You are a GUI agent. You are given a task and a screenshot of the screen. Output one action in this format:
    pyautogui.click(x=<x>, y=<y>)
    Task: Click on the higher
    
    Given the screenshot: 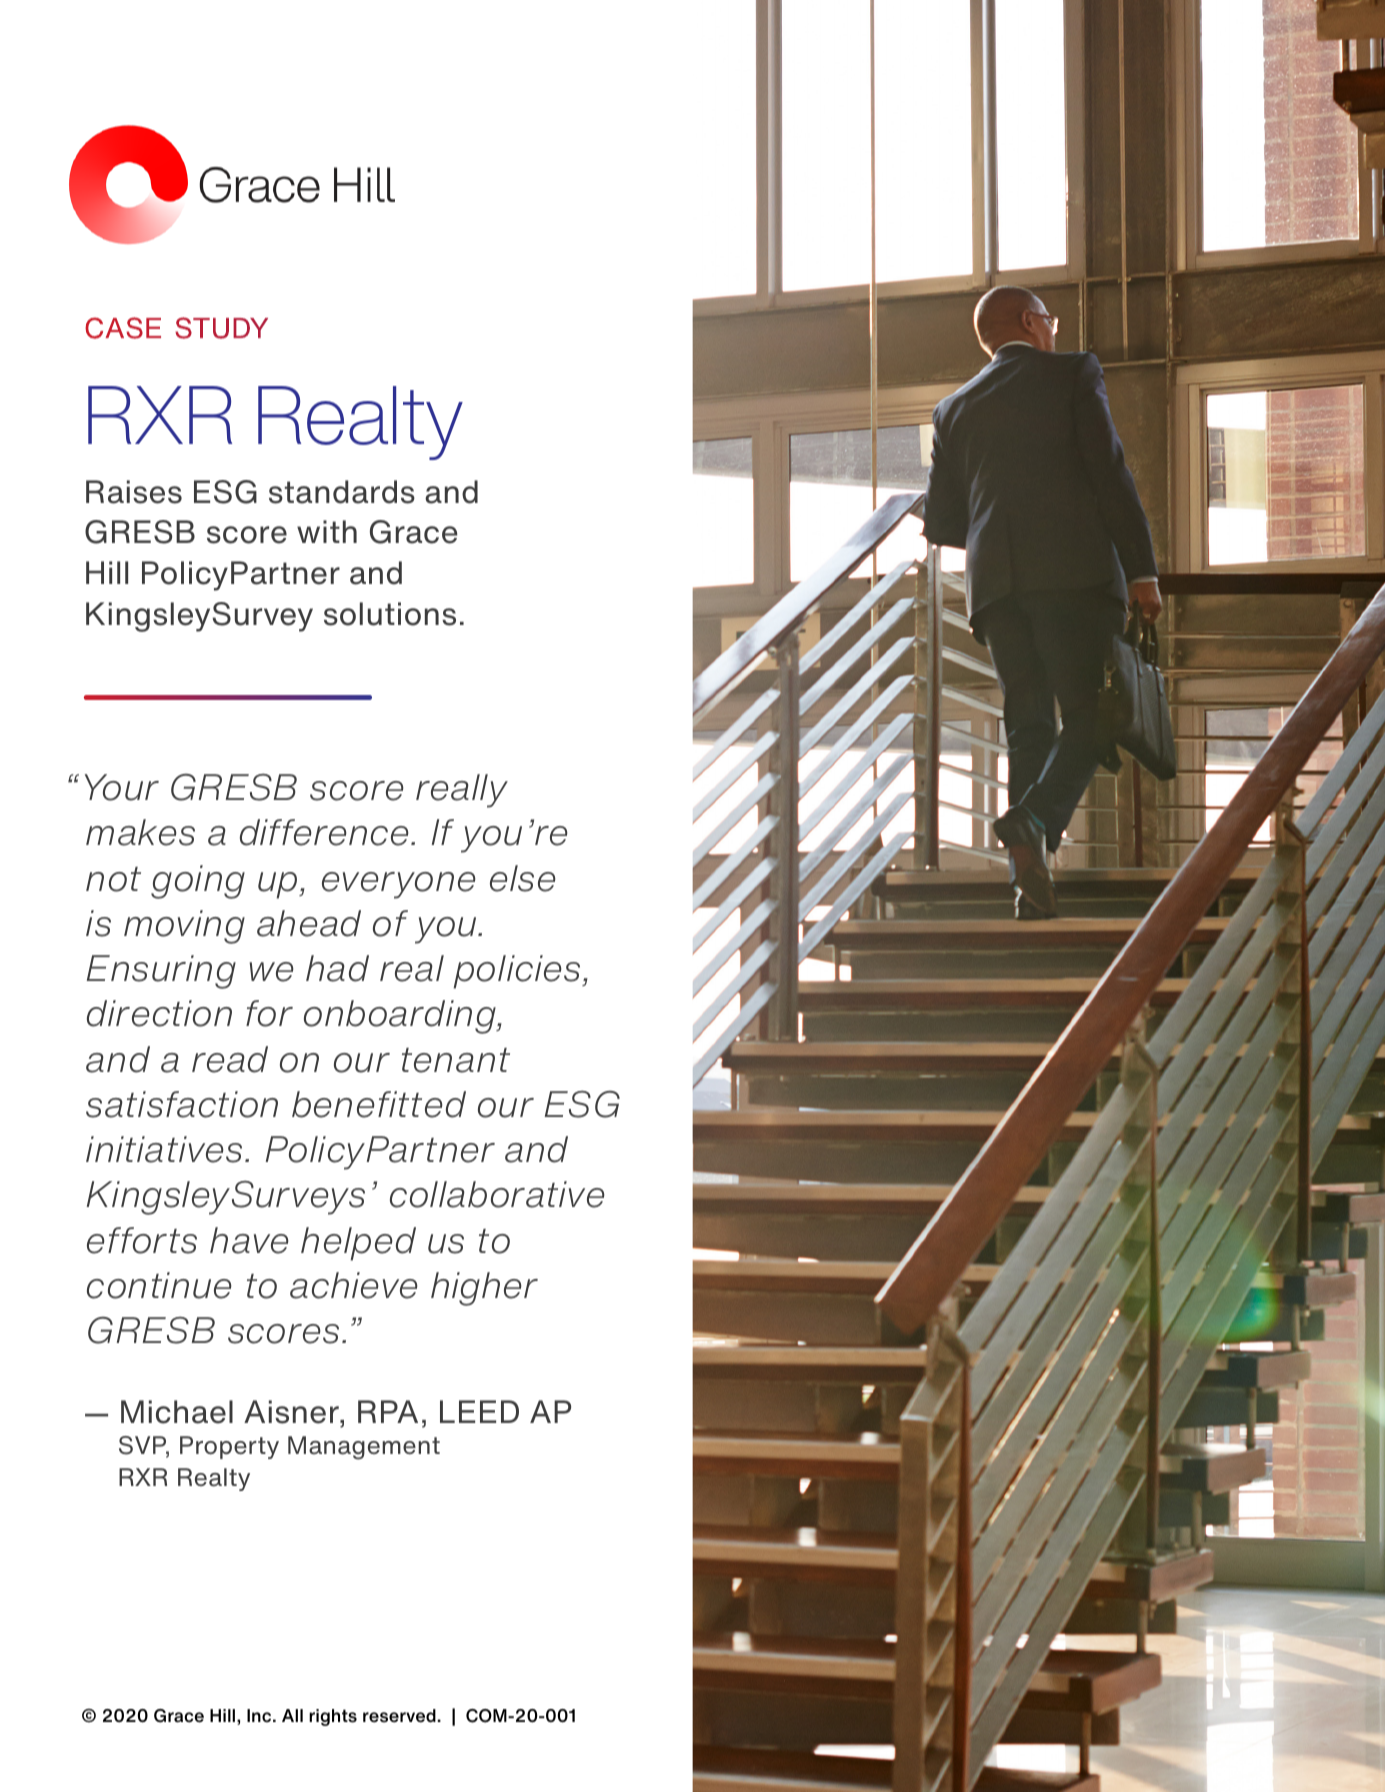 What is the action you would take?
    pyautogui.click(x=484, y=1289)
